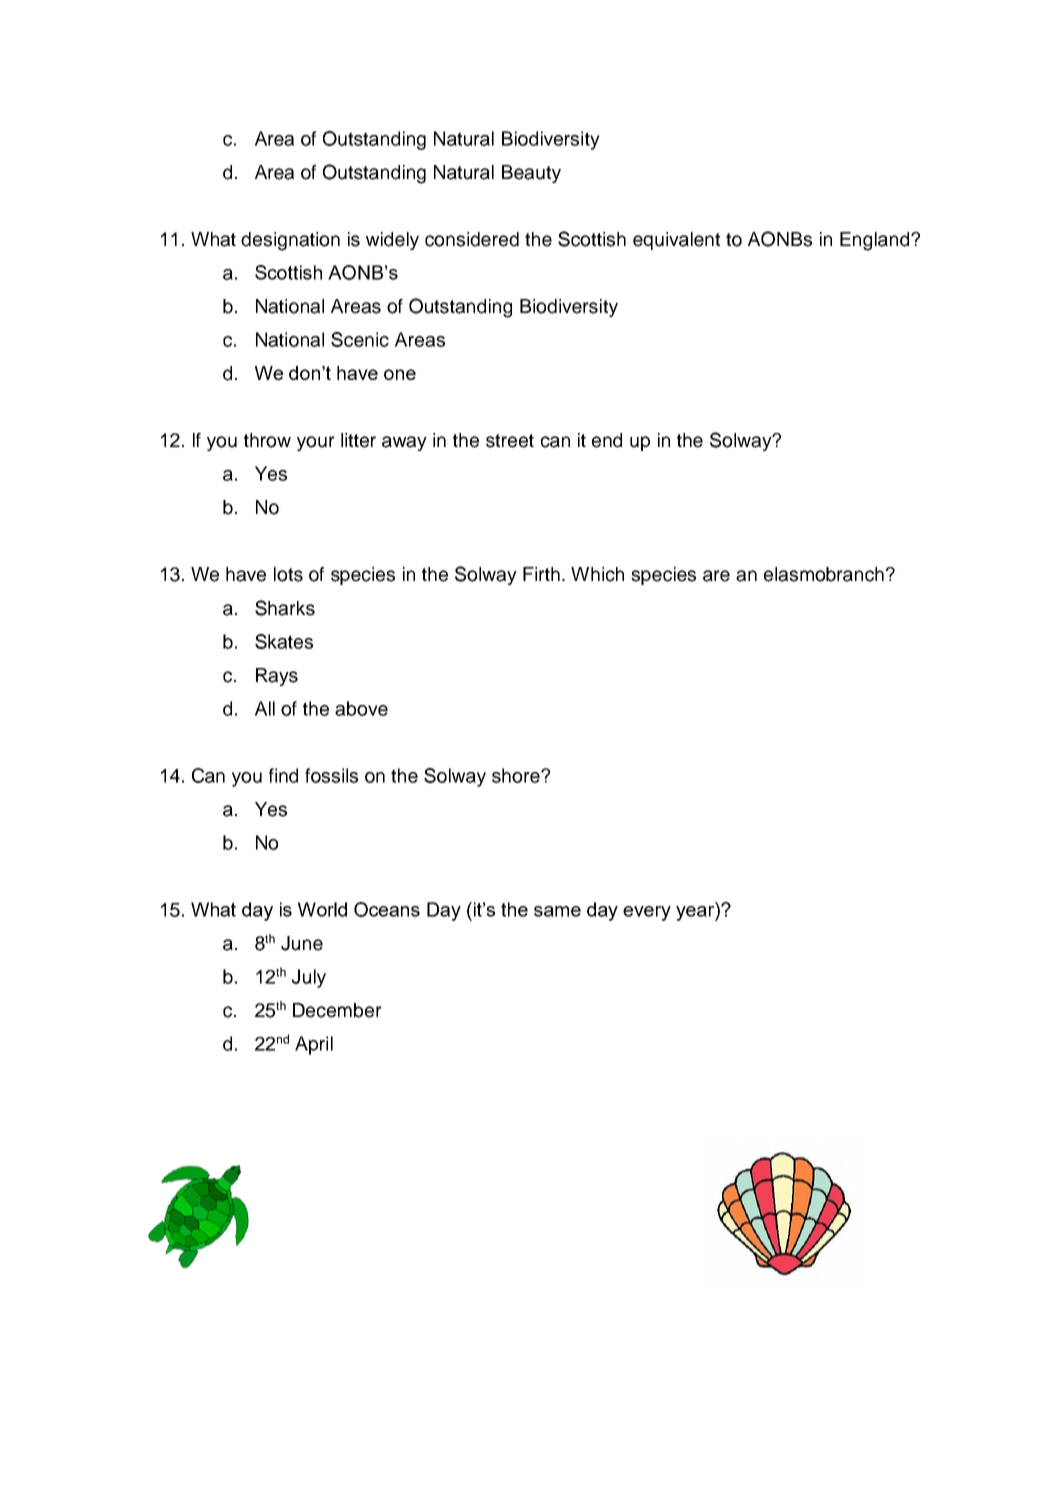 The width and height of the document is (1051, 1488). What do you see at coordinates (290, 241) in the document?
I see `designation` at bounding box center [290, 241].
